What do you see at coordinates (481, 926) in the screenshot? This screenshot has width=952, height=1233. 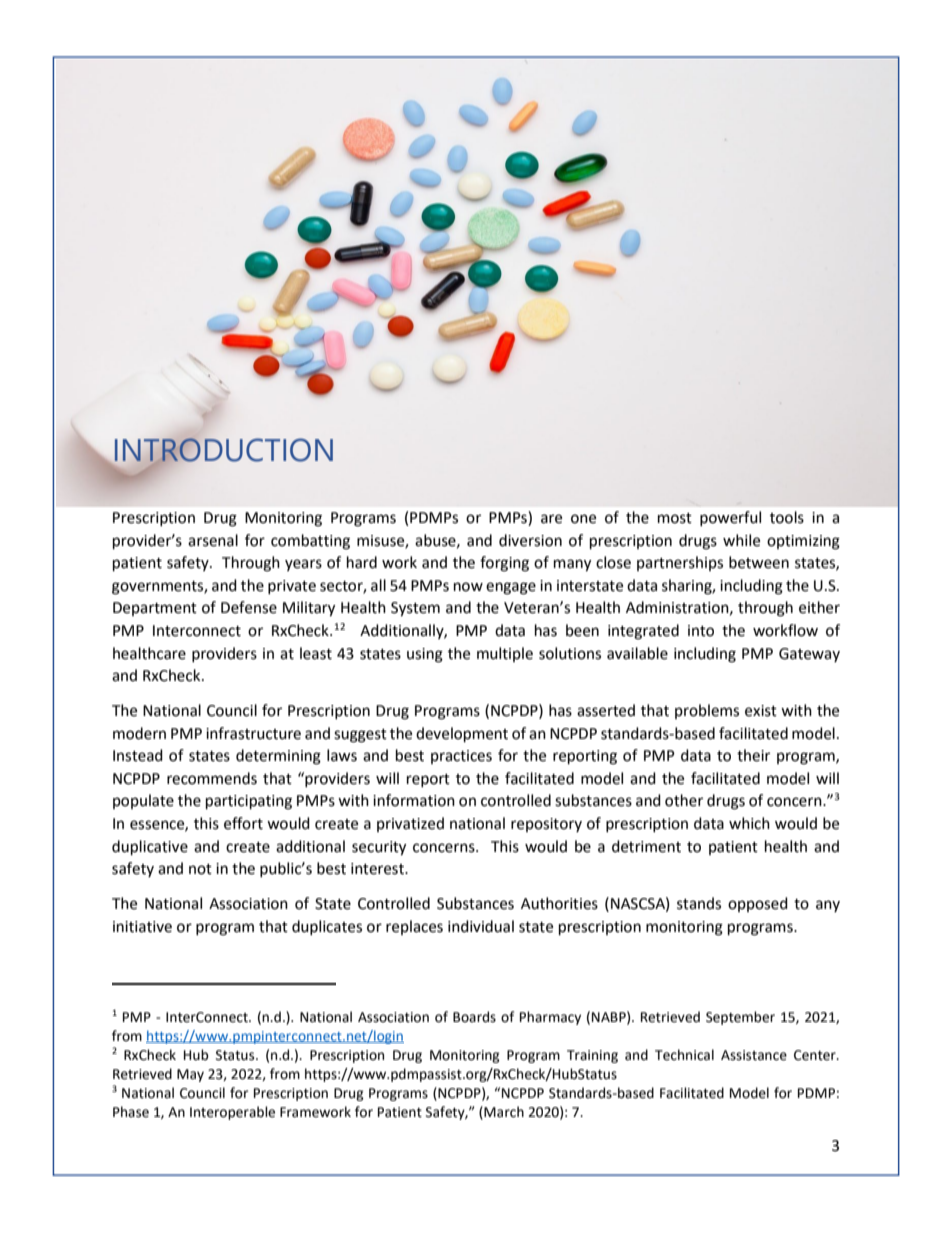 I see `individual` at bounding box center [481, 926].
